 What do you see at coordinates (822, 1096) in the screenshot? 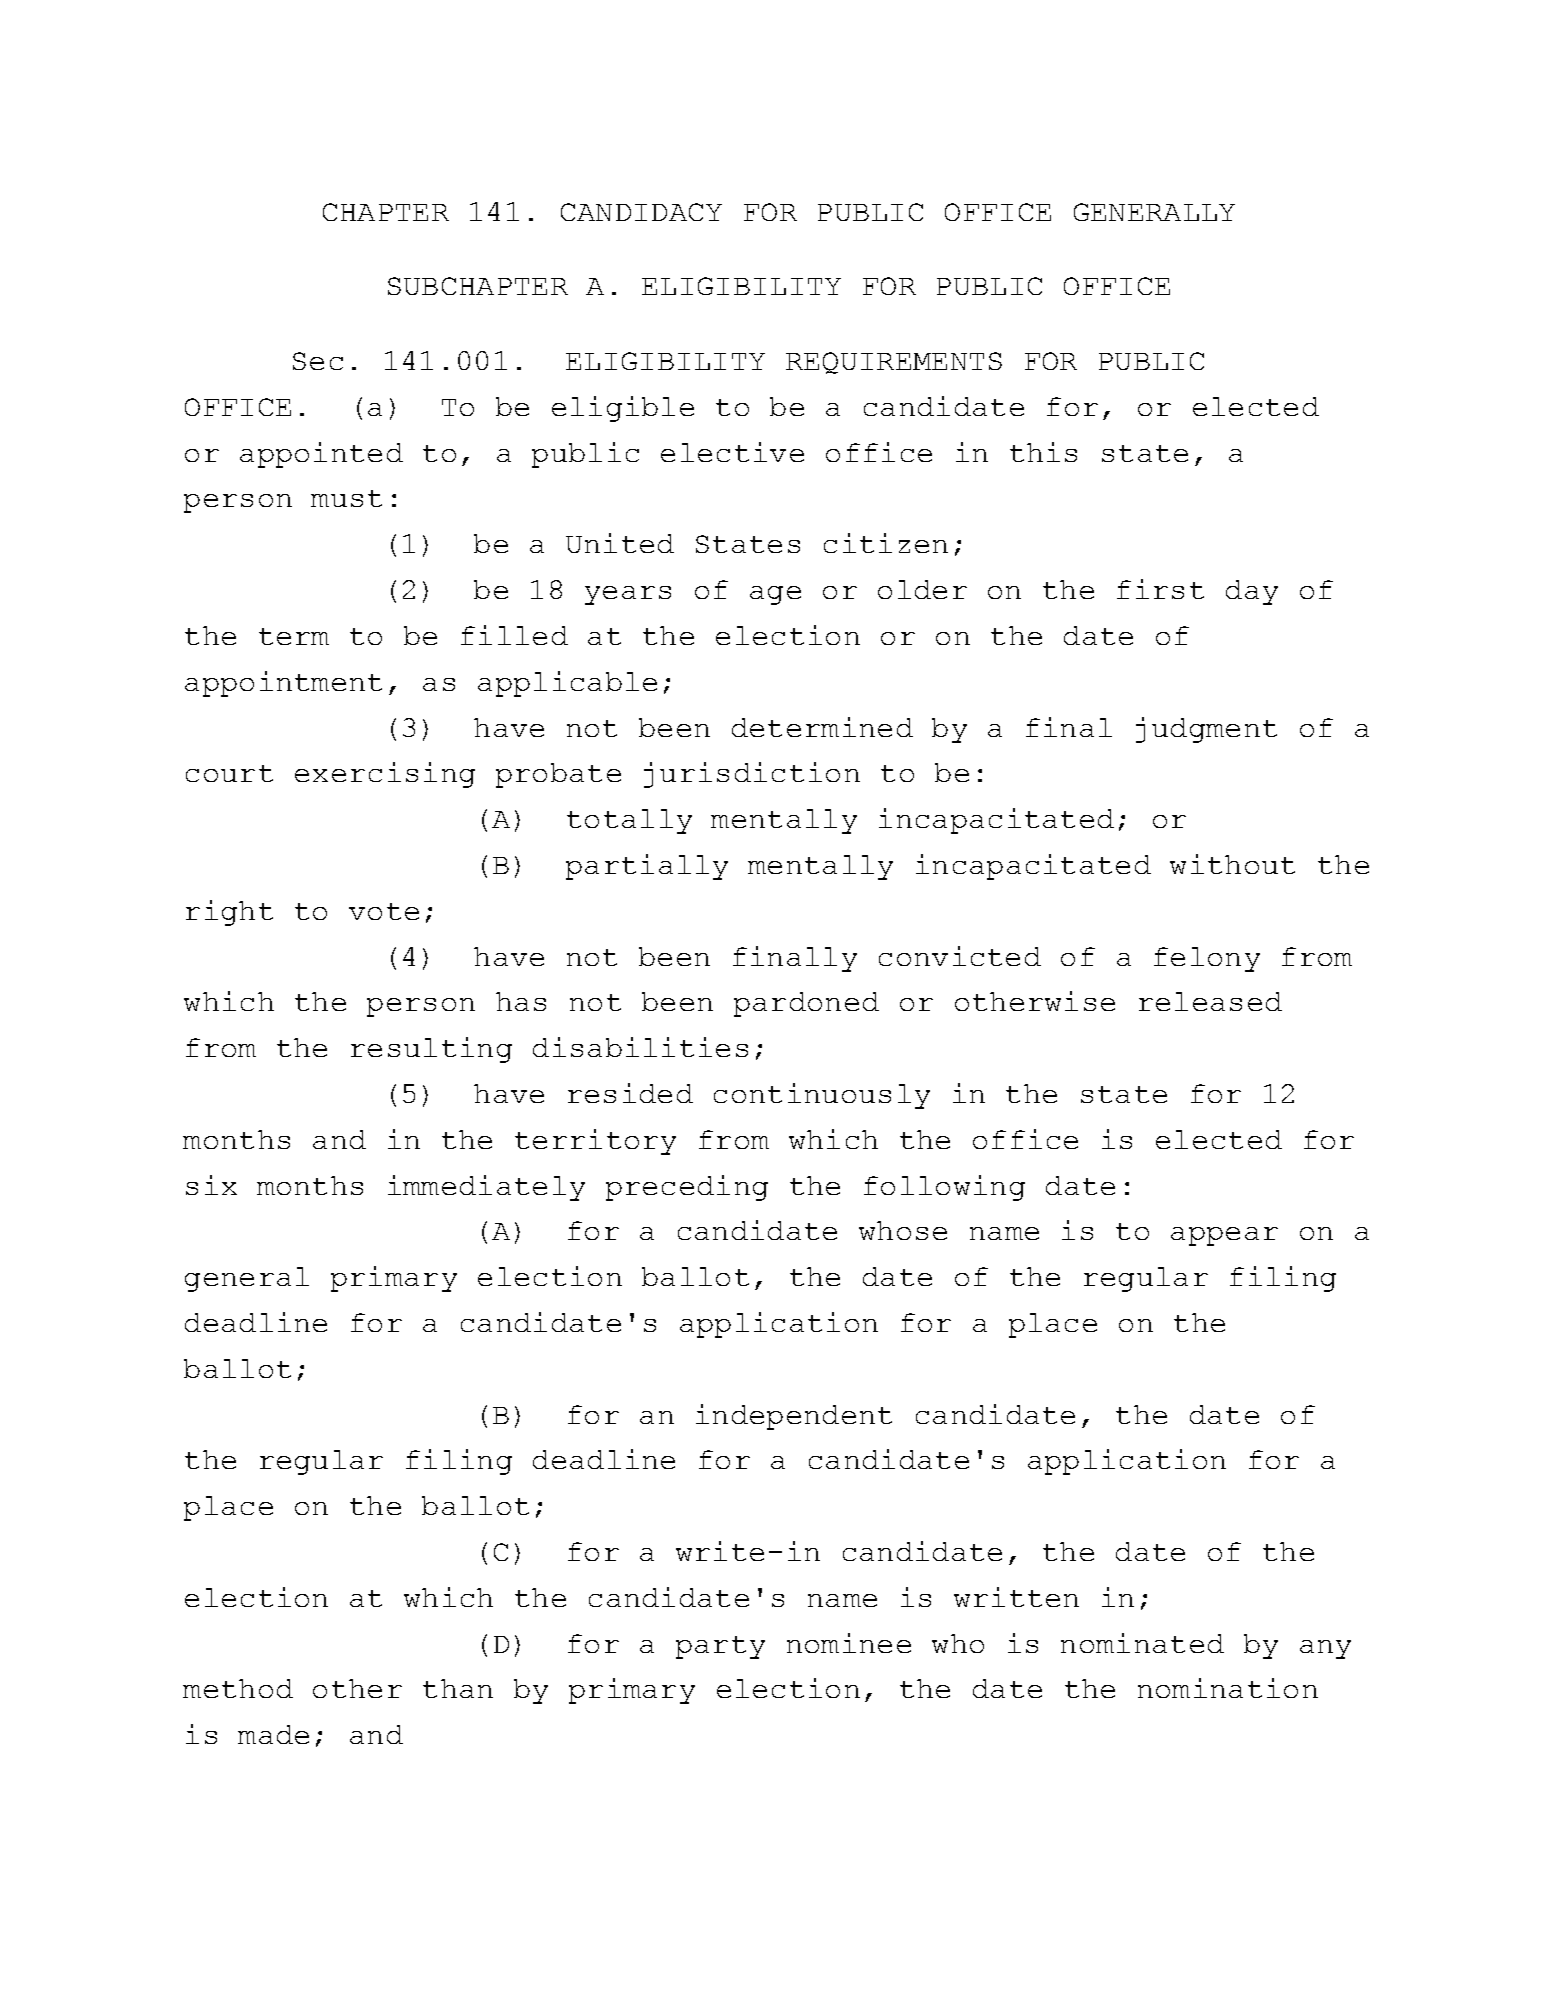
I see `continuously` at bounding box center [822, 1096].
